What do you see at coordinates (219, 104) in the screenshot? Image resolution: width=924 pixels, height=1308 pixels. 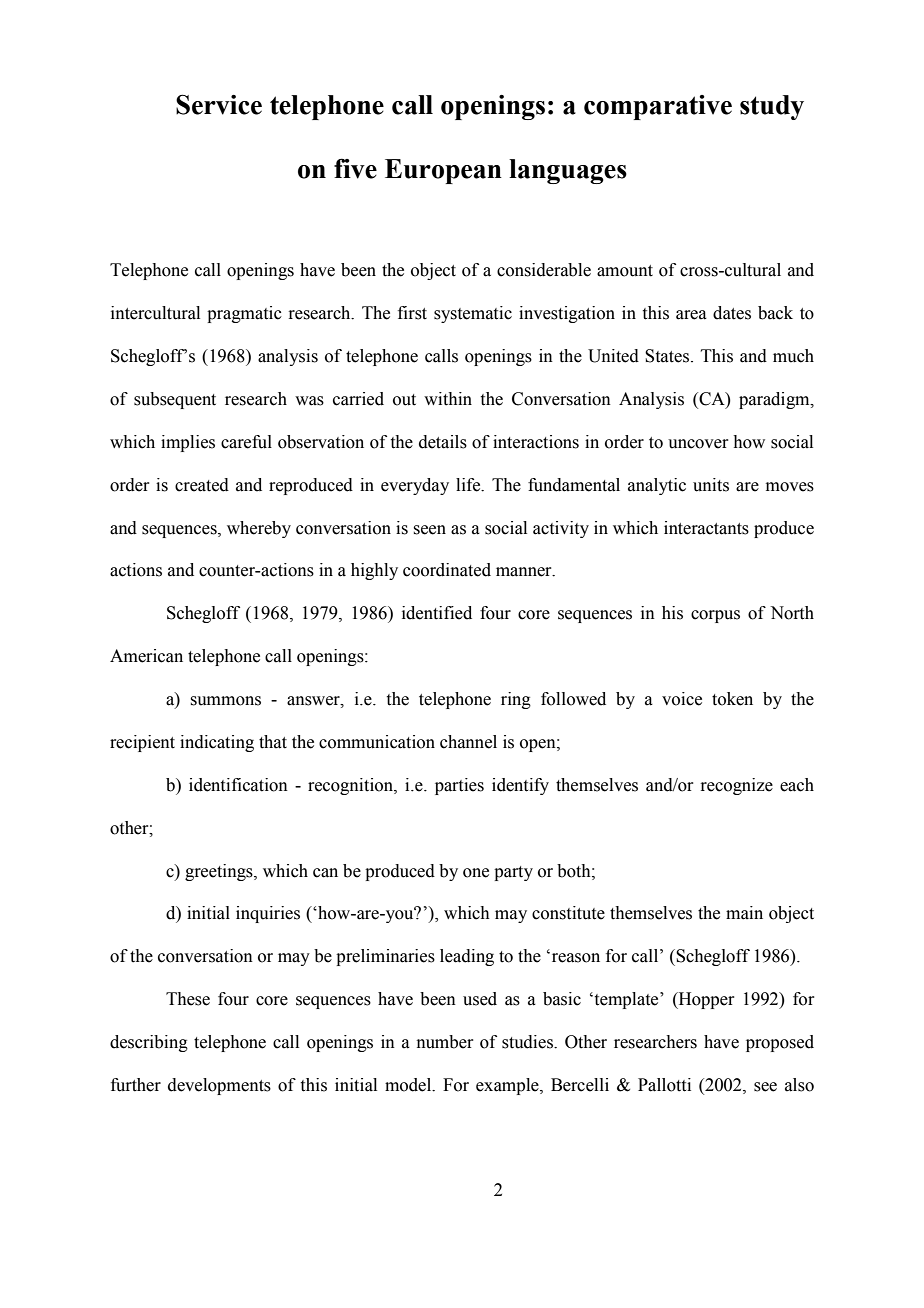 I see `Service` at bounding box center [219, 104].
